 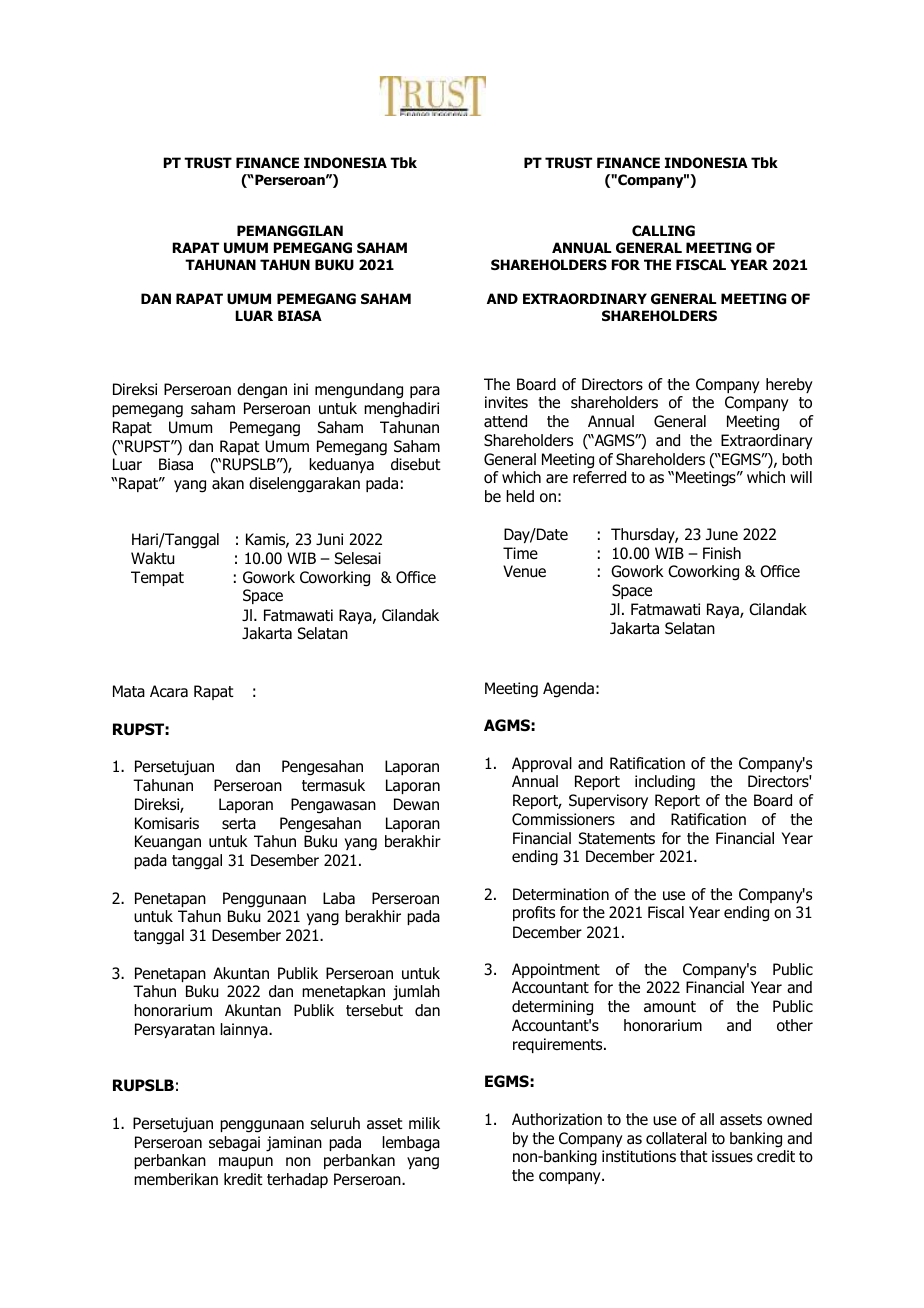 I want to click on Finish, so click(x=722, y=553).
